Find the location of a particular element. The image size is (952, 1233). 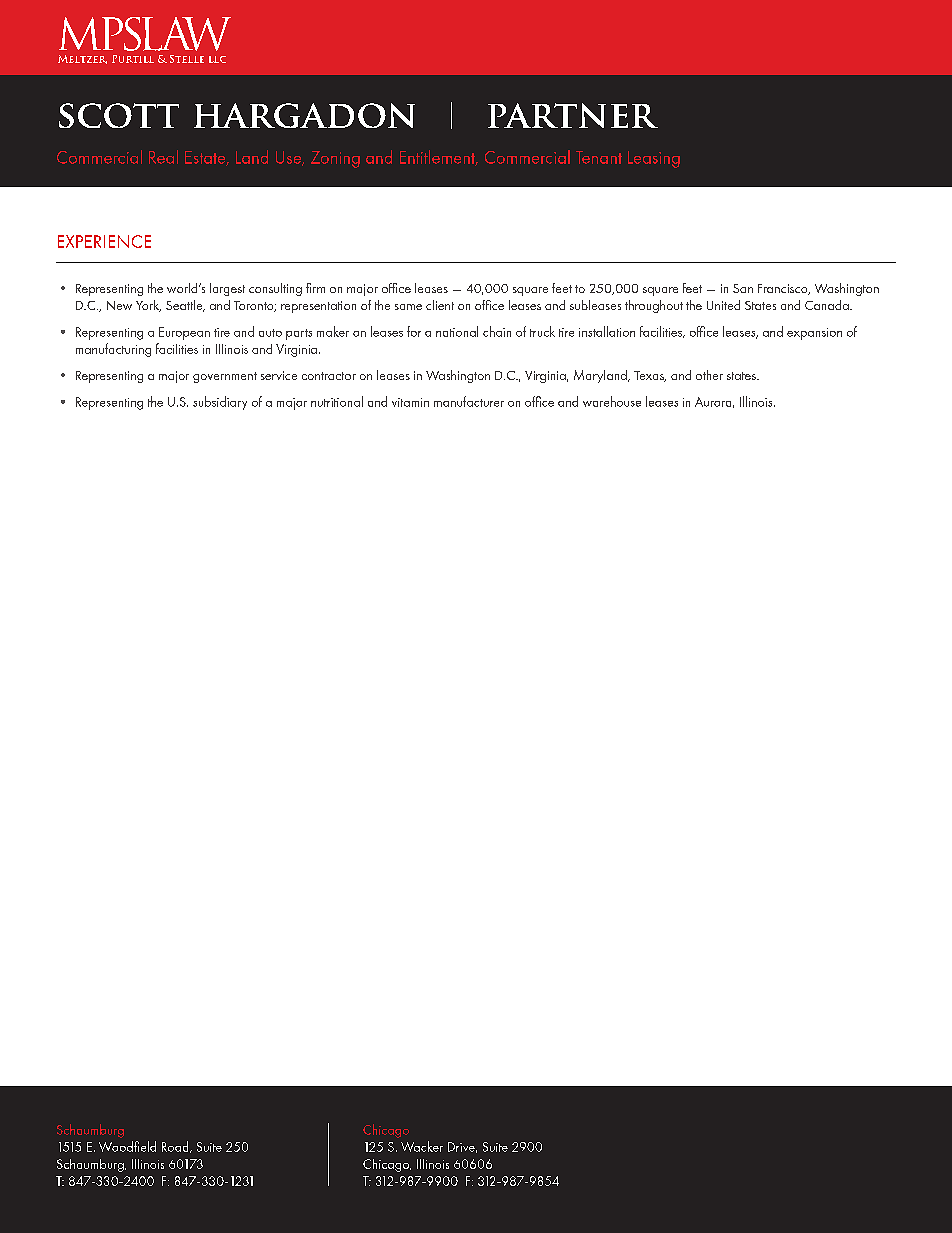

expansion is located at coordinates (814, 334).
